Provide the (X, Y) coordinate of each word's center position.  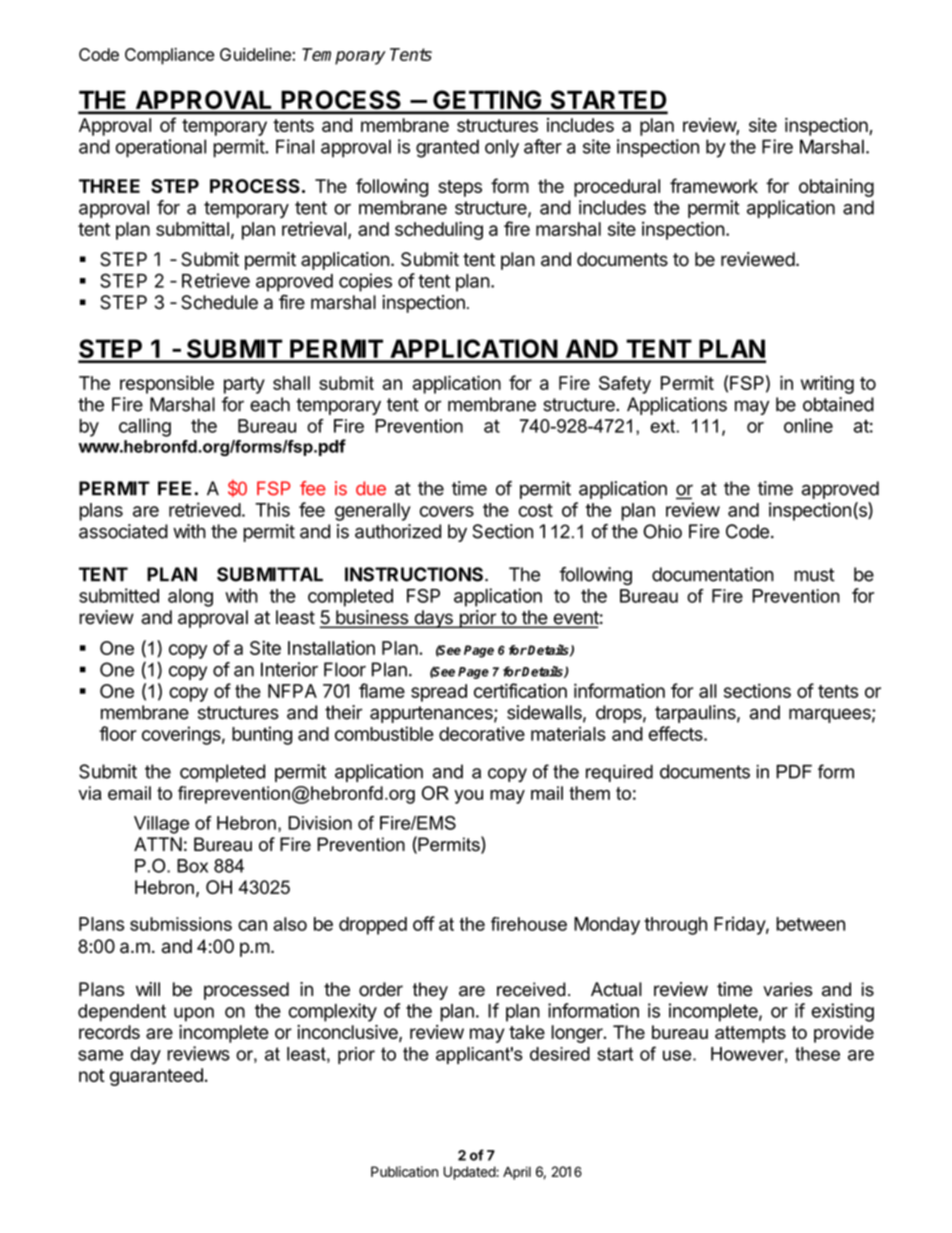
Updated (470, 1173)
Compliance (169, 56)
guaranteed (156, 1077)
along (190, 598)
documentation (713, 574)
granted (447, 148)
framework (714, 185)
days (433, 619)
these (817, 1054)
